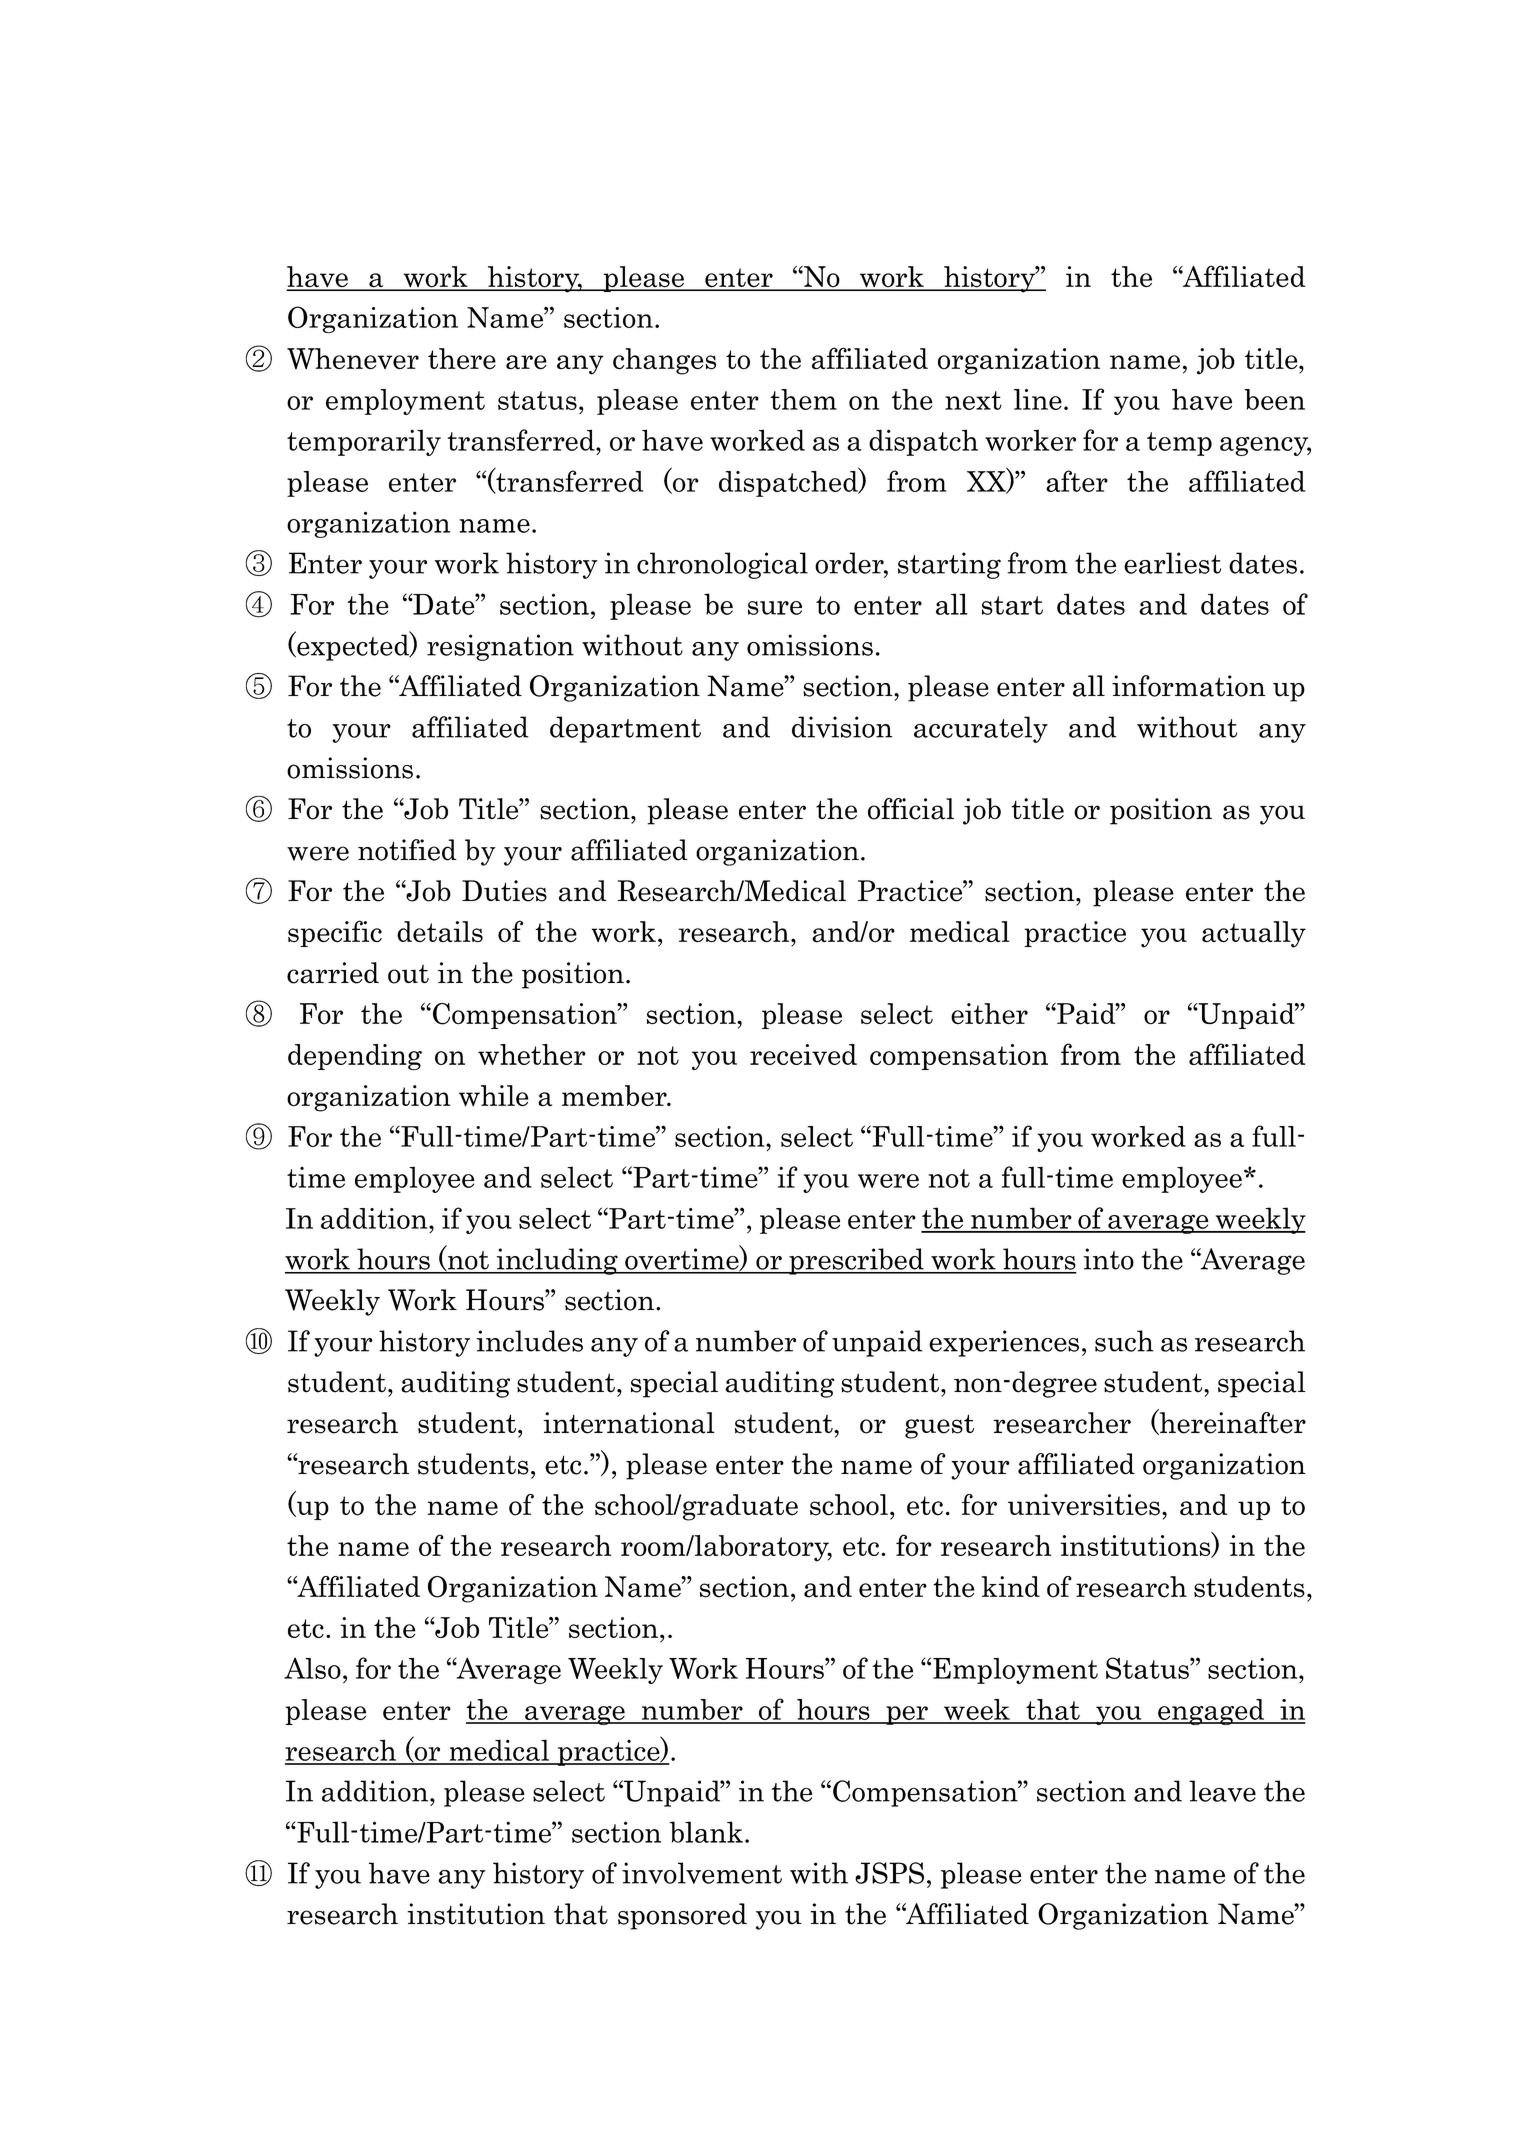 The height and width of the document is (2154, 1523). Describe the element at coordinates (1274, 399) in the document. I see `been` at that location.
